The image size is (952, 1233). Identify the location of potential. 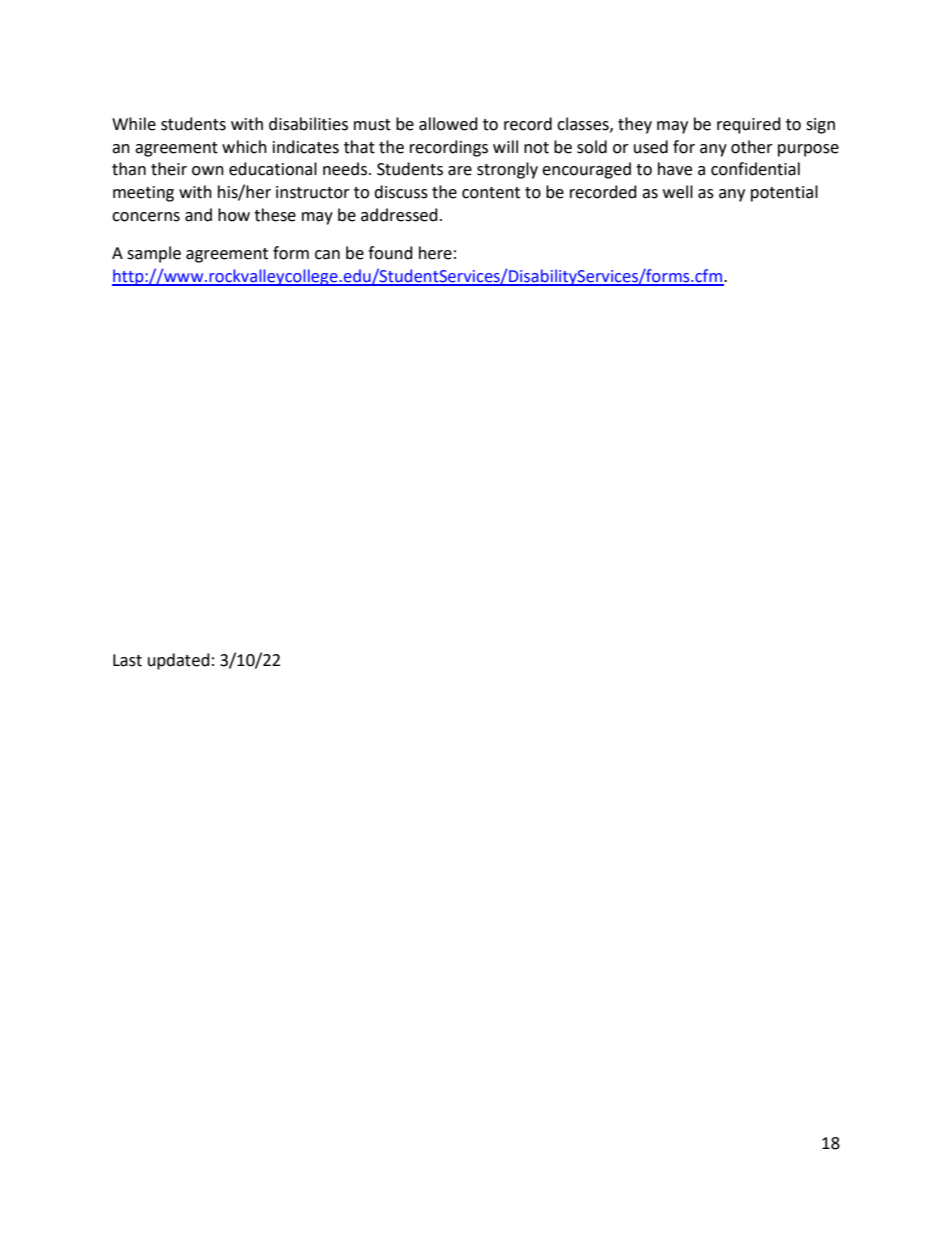
(784, 193).
